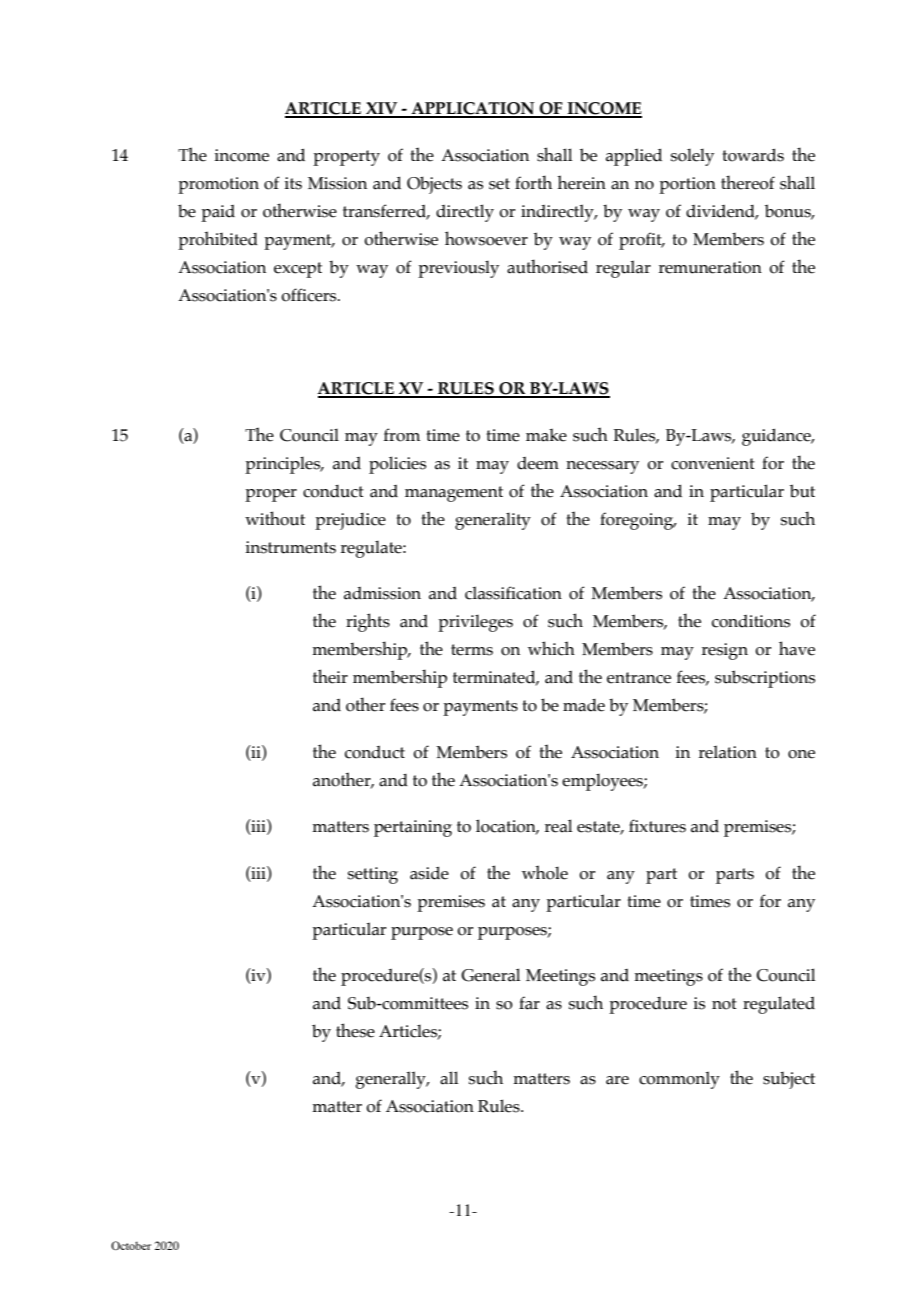 The height and width of the document is (1308, 924). I want to click on classification, so click(513, 593).
